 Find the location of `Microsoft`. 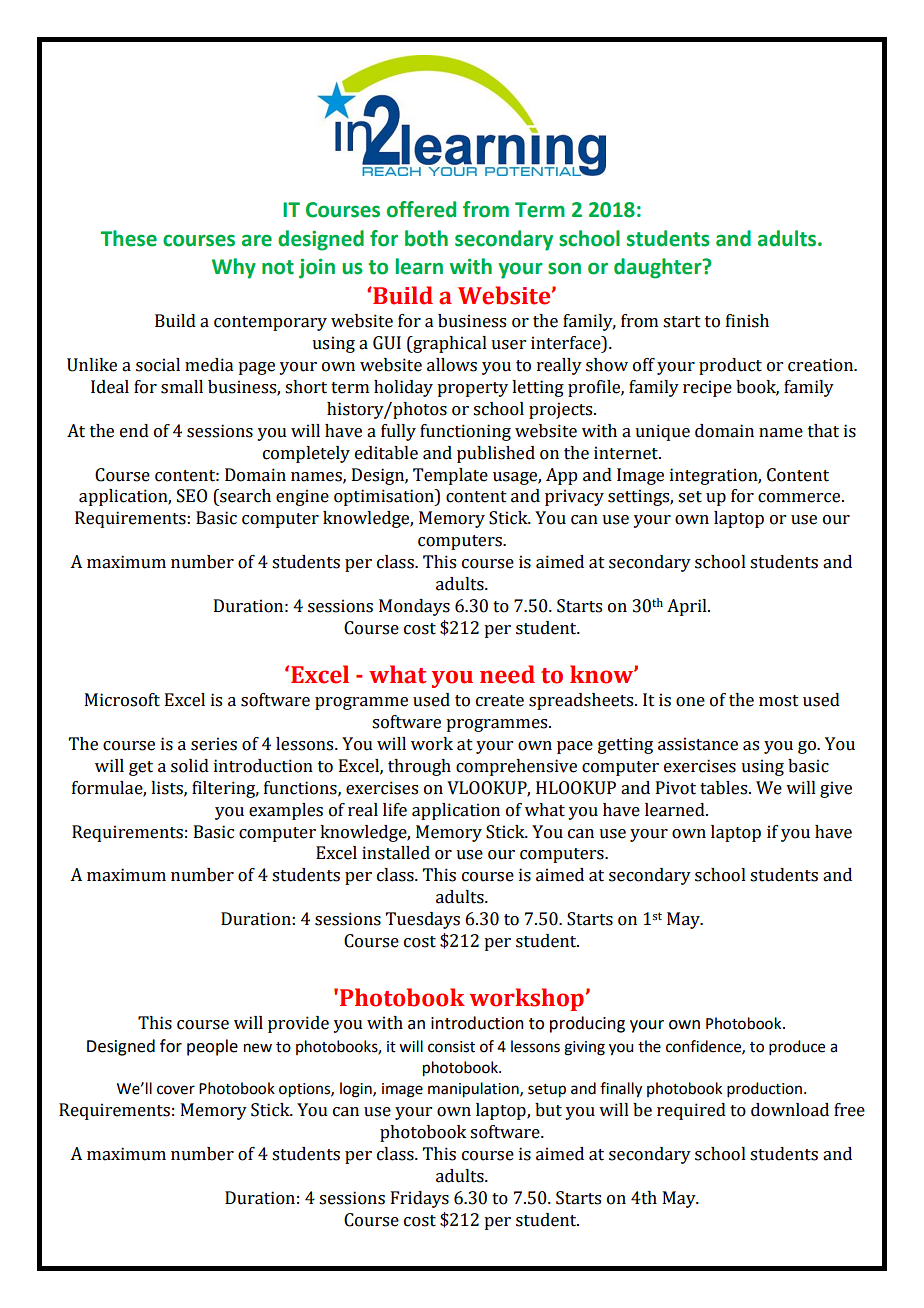

Microsoft is located at coordinates (122, 700).
